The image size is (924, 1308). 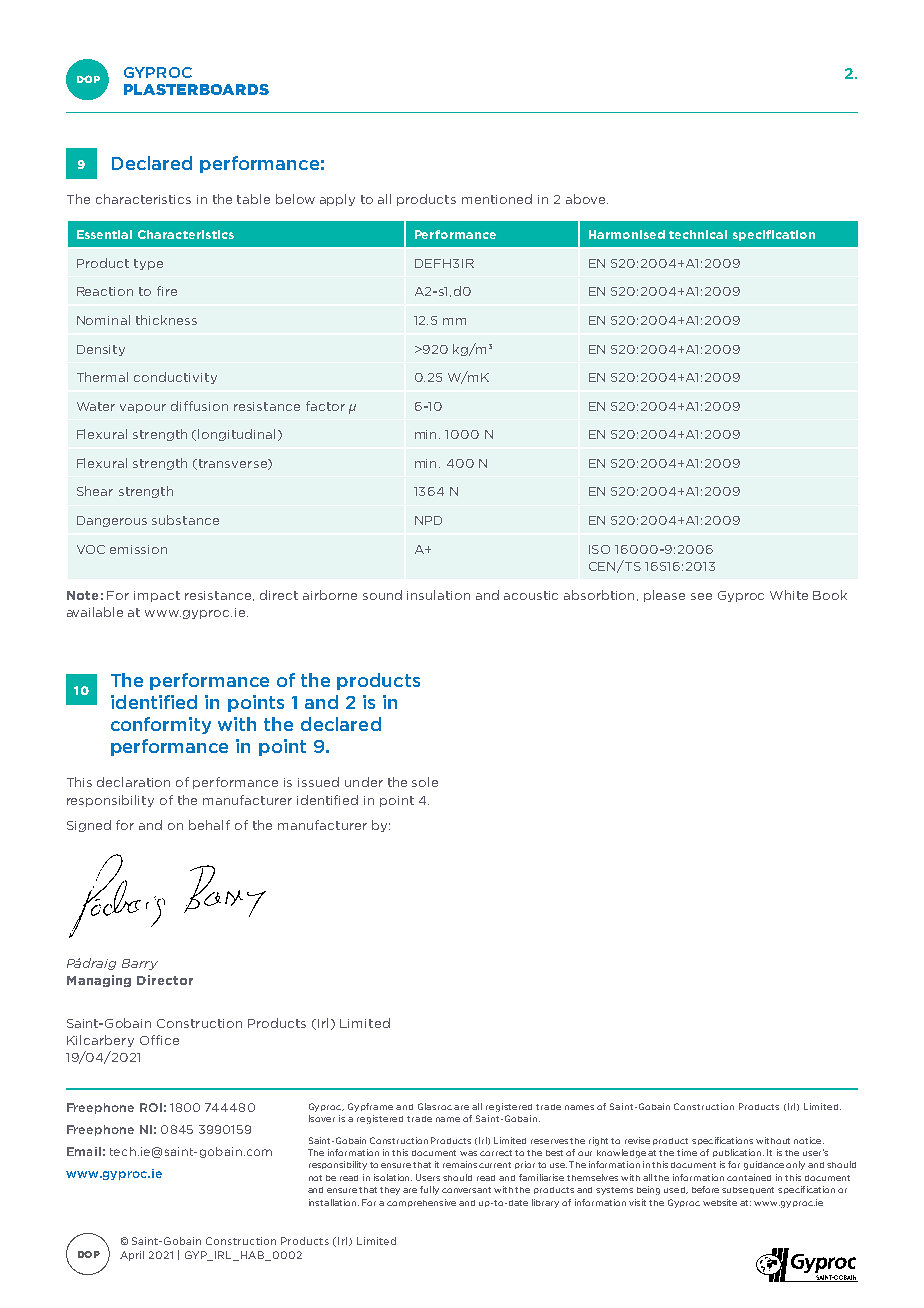 I want to click on mentioned, so click(x=497, y=199).
